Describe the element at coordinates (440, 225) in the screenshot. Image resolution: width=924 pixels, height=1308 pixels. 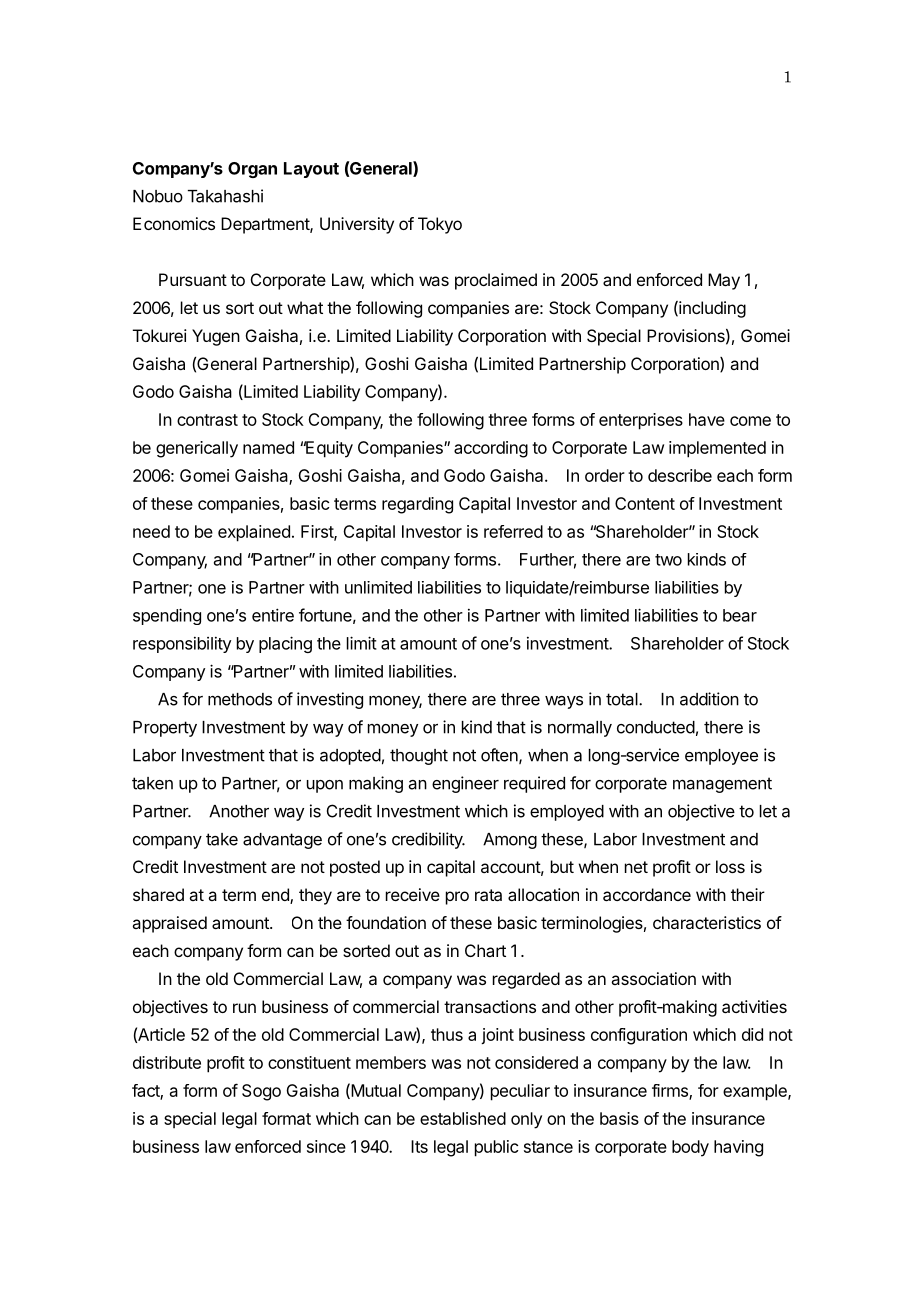
I see `Tokyo` at that location.
